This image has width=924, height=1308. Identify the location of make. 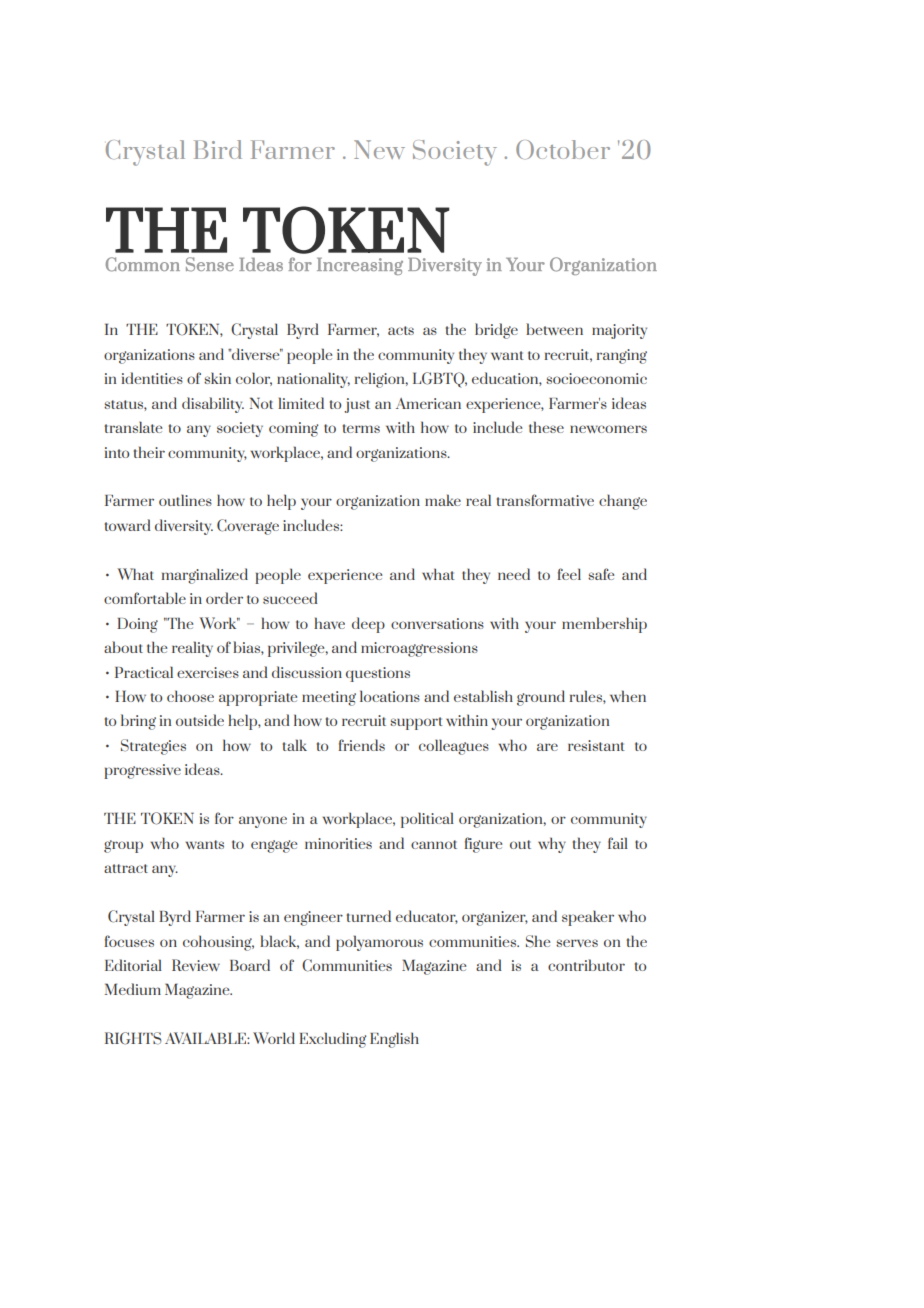
(443, 500).
